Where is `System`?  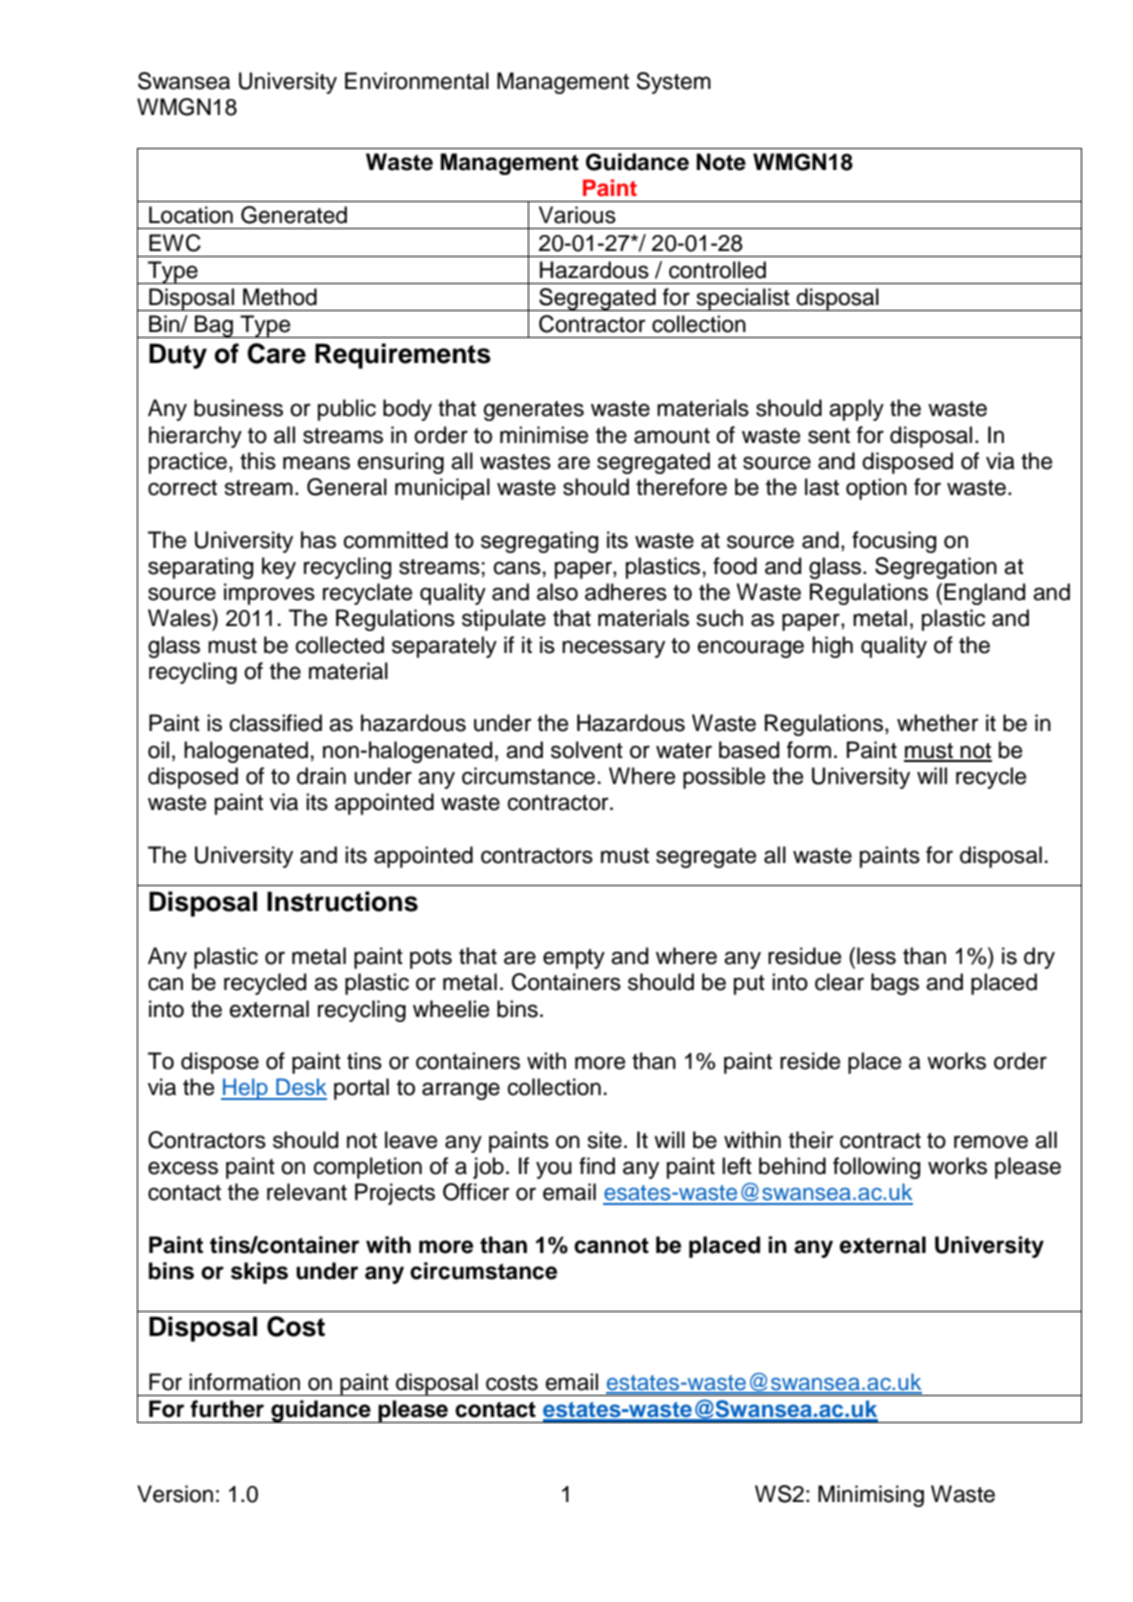 System is located at coordinates (673, 83).
